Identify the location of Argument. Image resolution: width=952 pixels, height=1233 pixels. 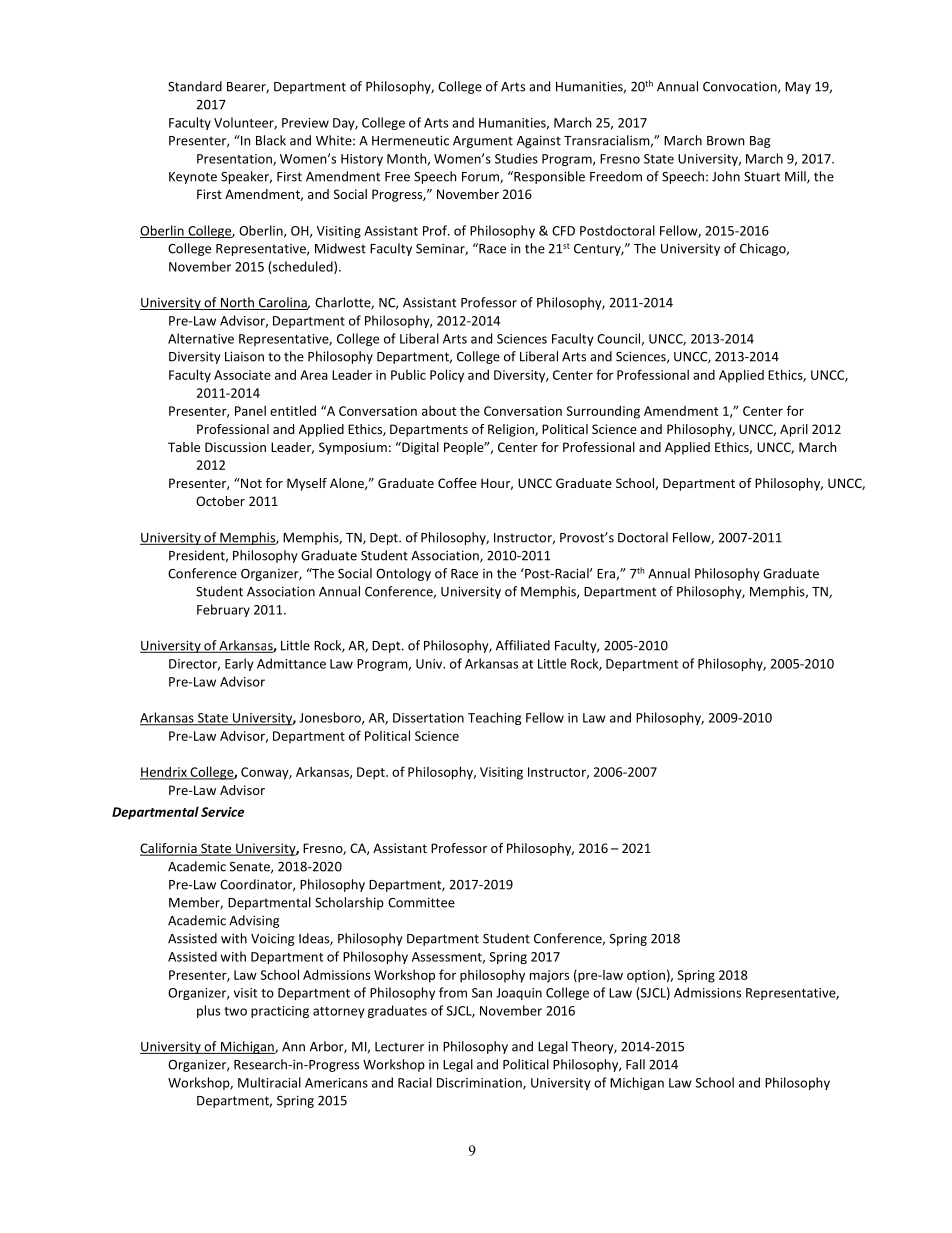
(483, 142).
